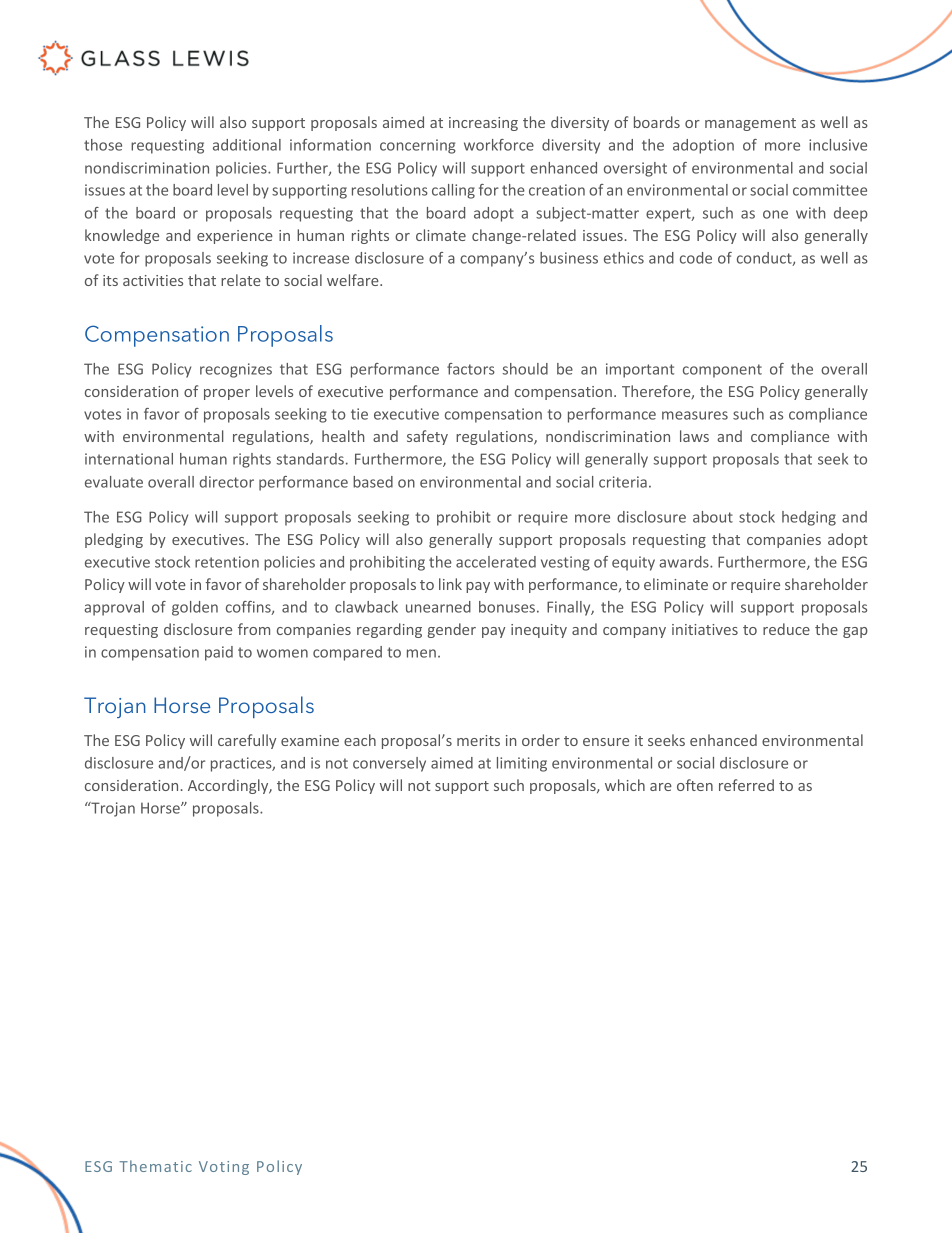 This page has height=1233, width=952. I want to click on component, so click(722, 371).
